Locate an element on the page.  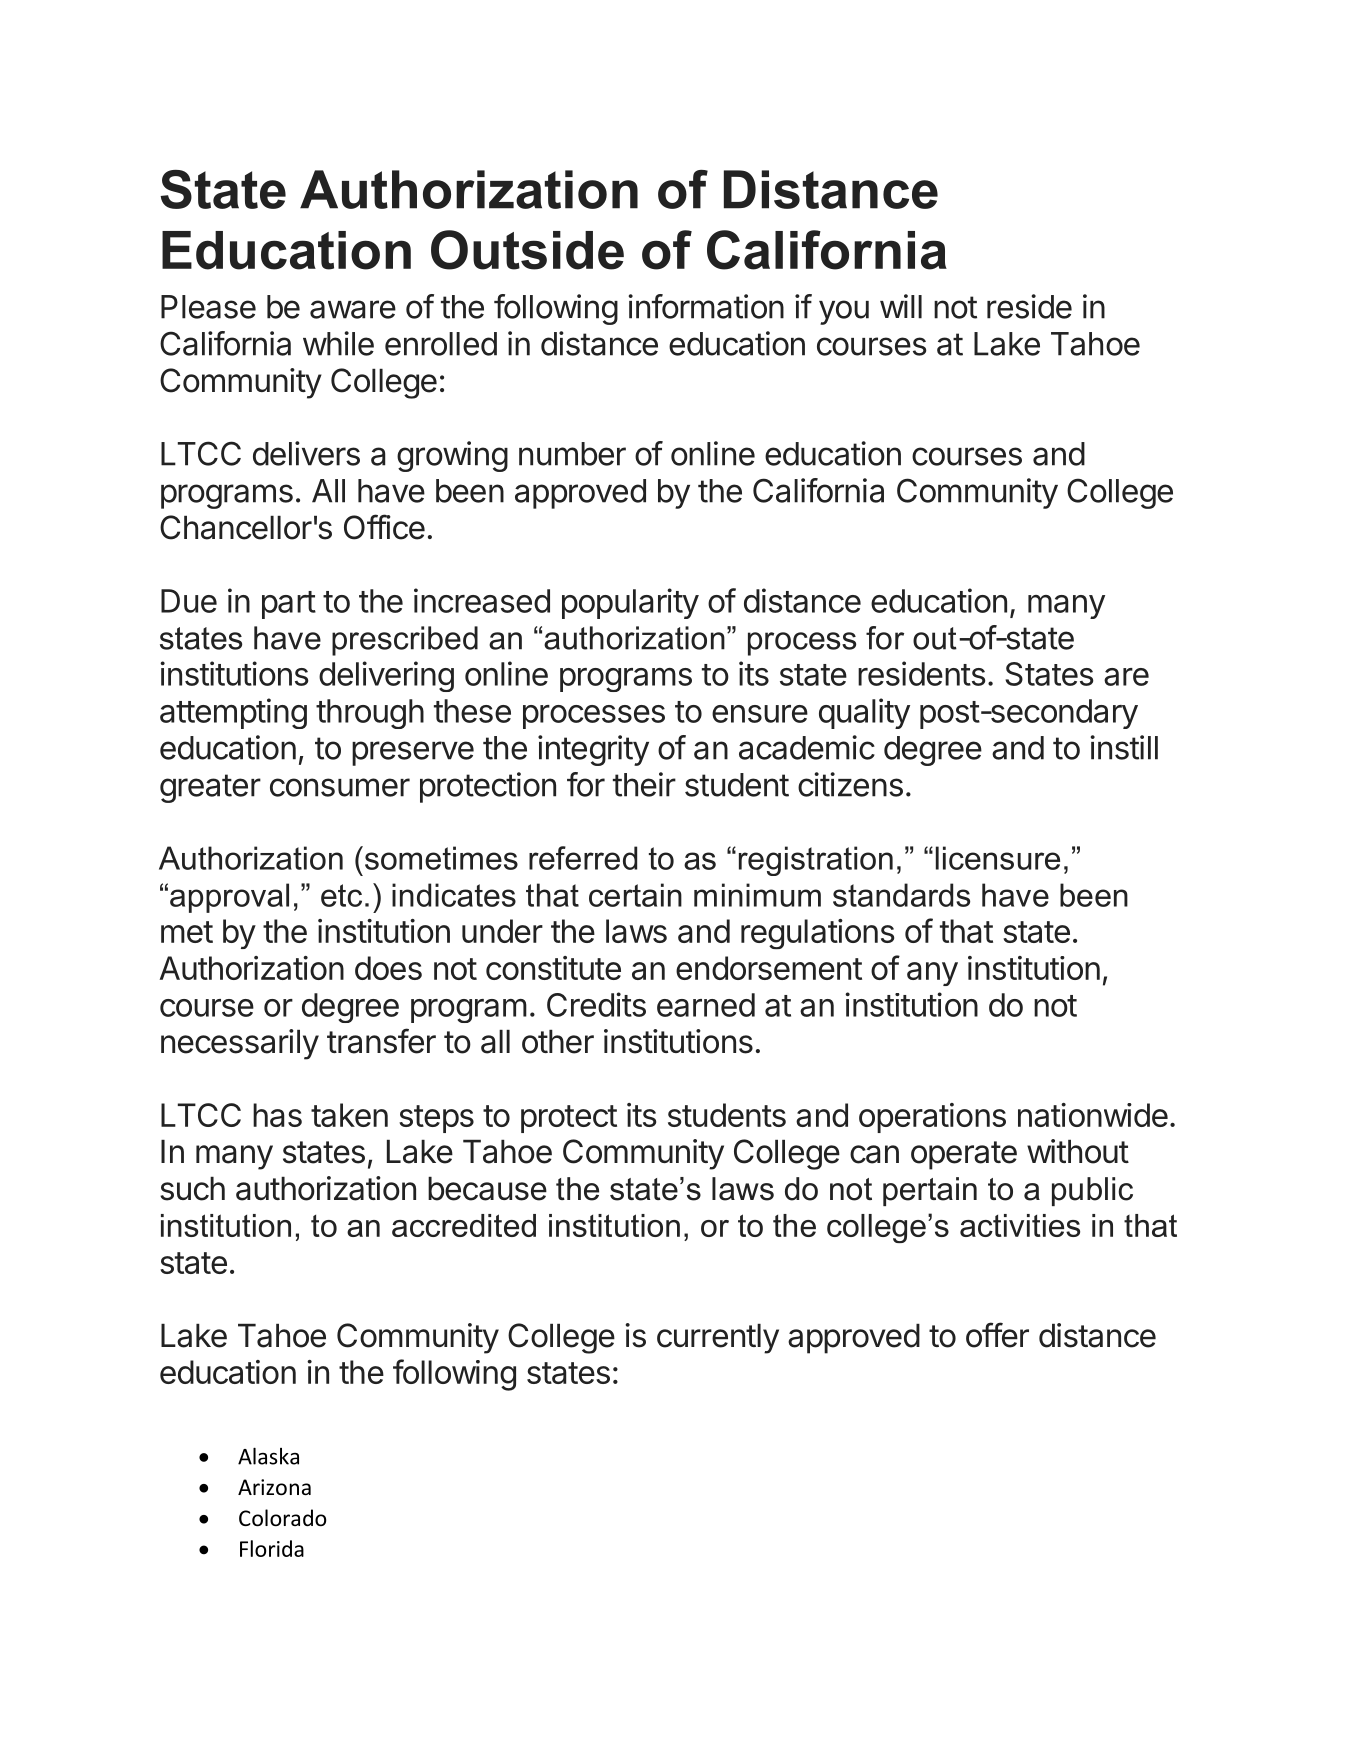
part is located at coordinates (289, 605).
